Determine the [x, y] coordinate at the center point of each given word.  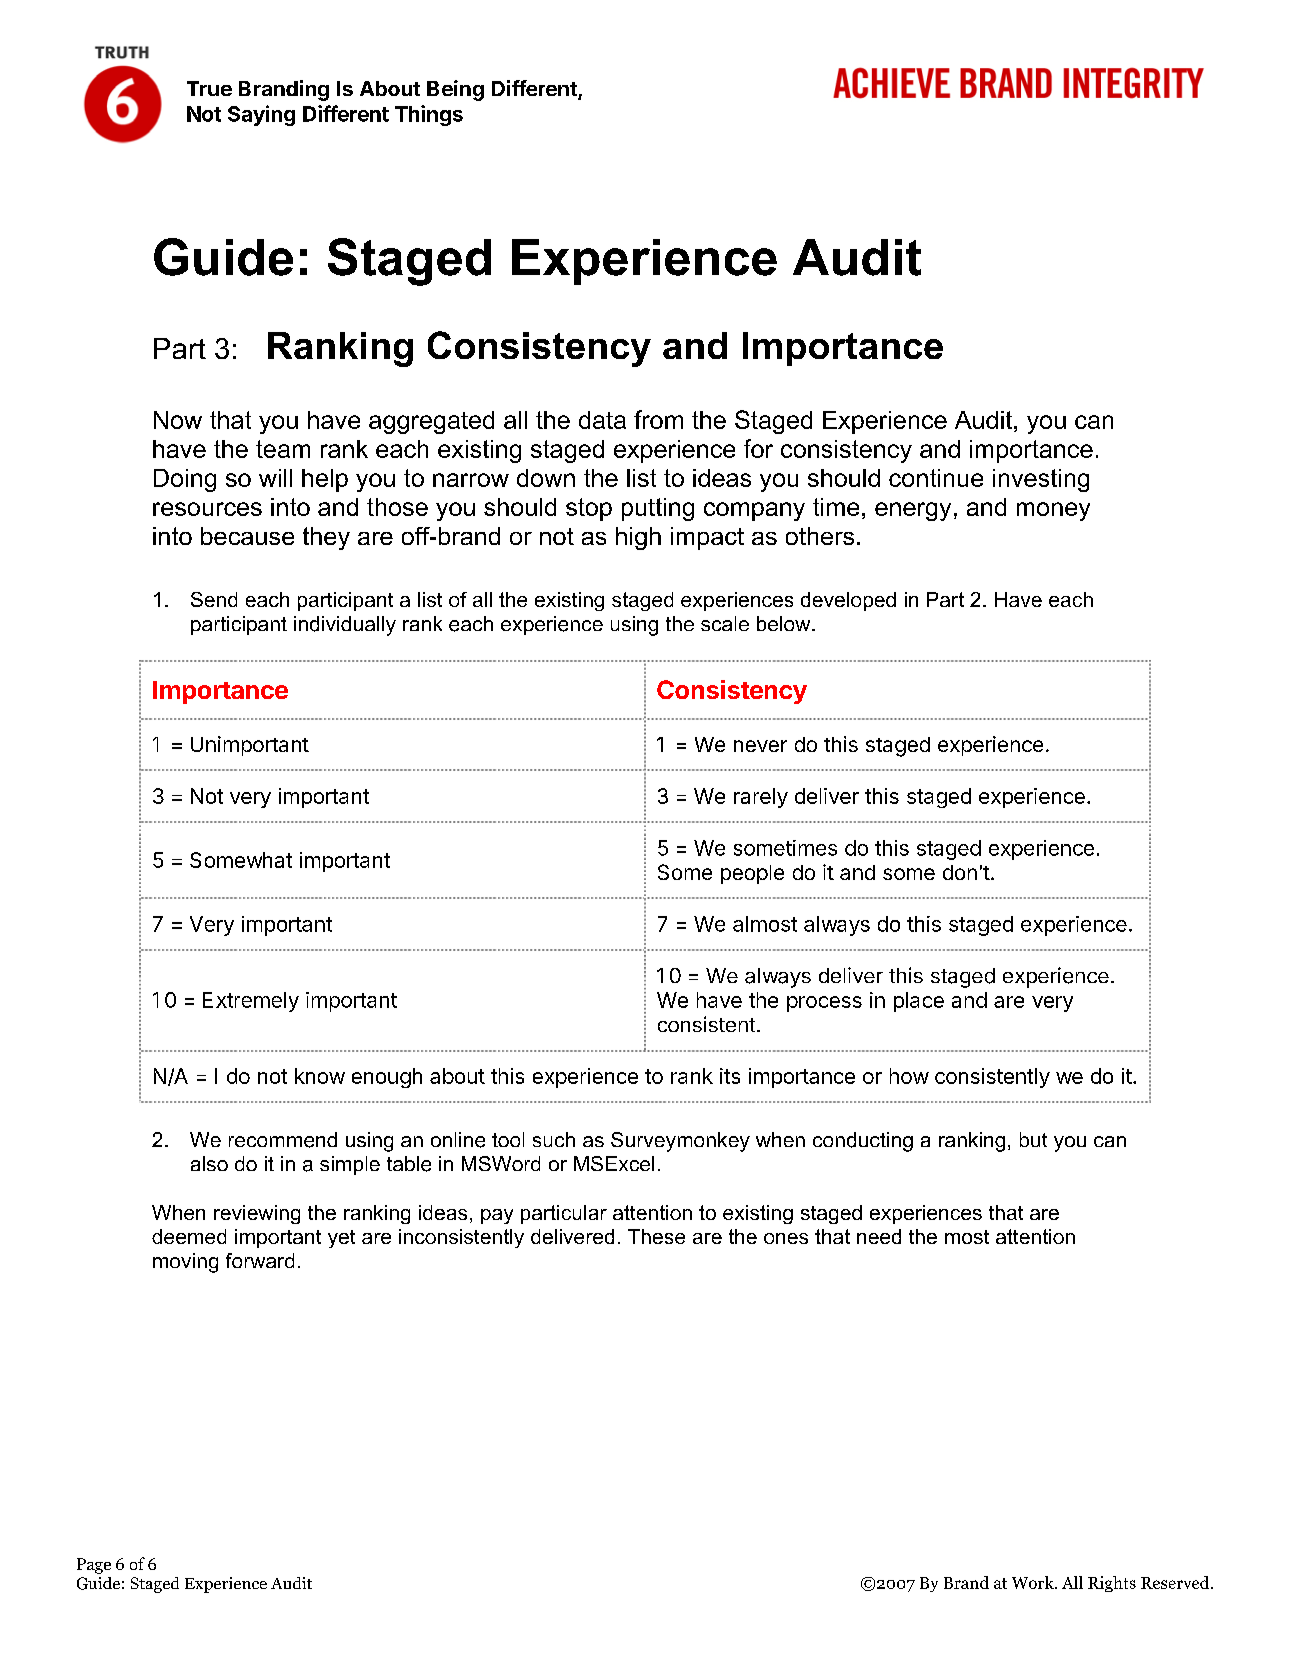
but [1033, 1139]
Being [455, 90]
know [320, 1076]
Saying [261, 115]
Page [94, 1566]
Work [1034, 1582]
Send [214, 599]
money [1053, 511]
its [730, 1076]
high [638, 538]
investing [1041, 480]
